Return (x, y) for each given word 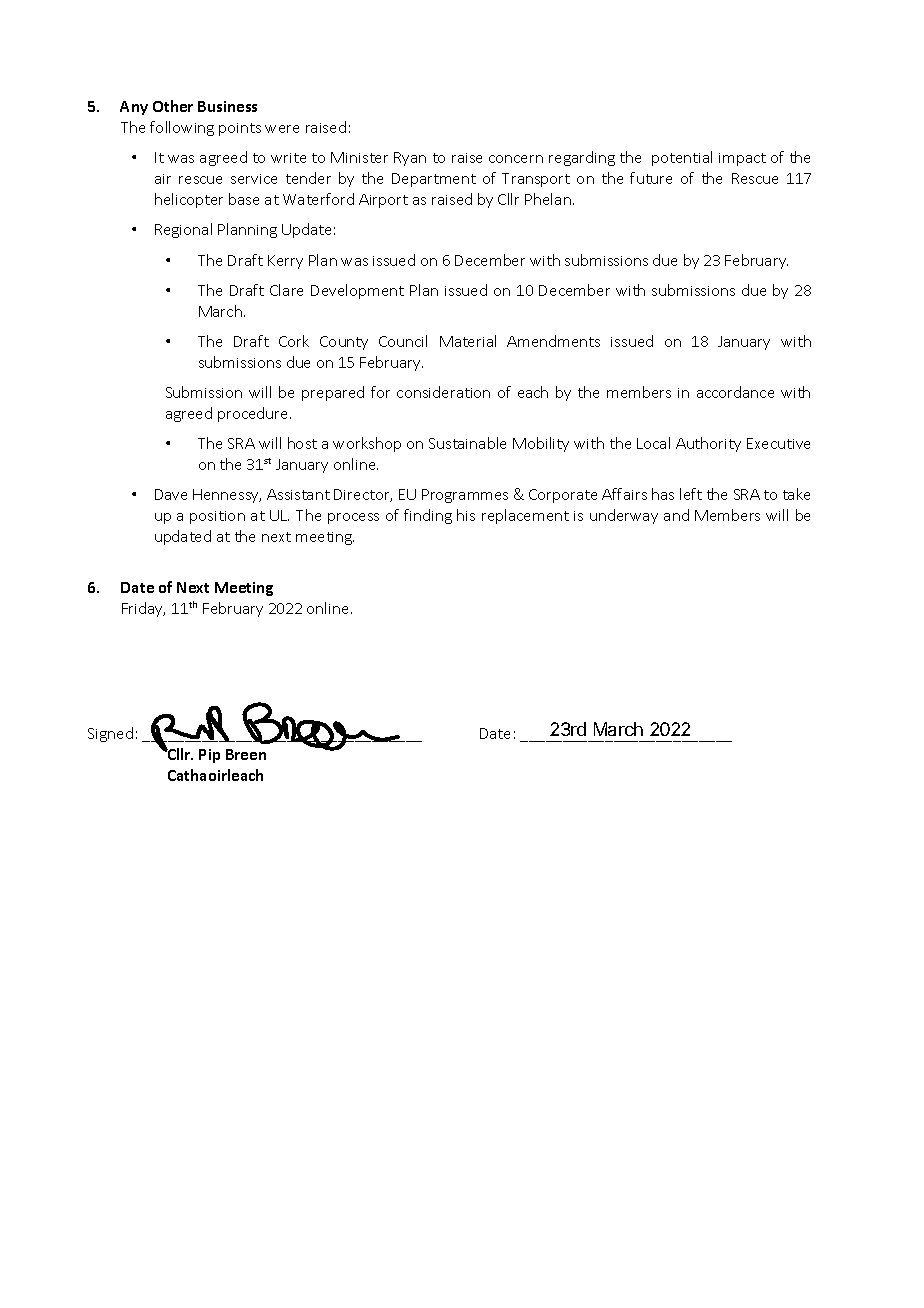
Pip (209, 756)
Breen (246, 754)
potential (682, 158)
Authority (708, 444)
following (182, 128)
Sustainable (467, 443)
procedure (254, 414)
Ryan (410, 159)
